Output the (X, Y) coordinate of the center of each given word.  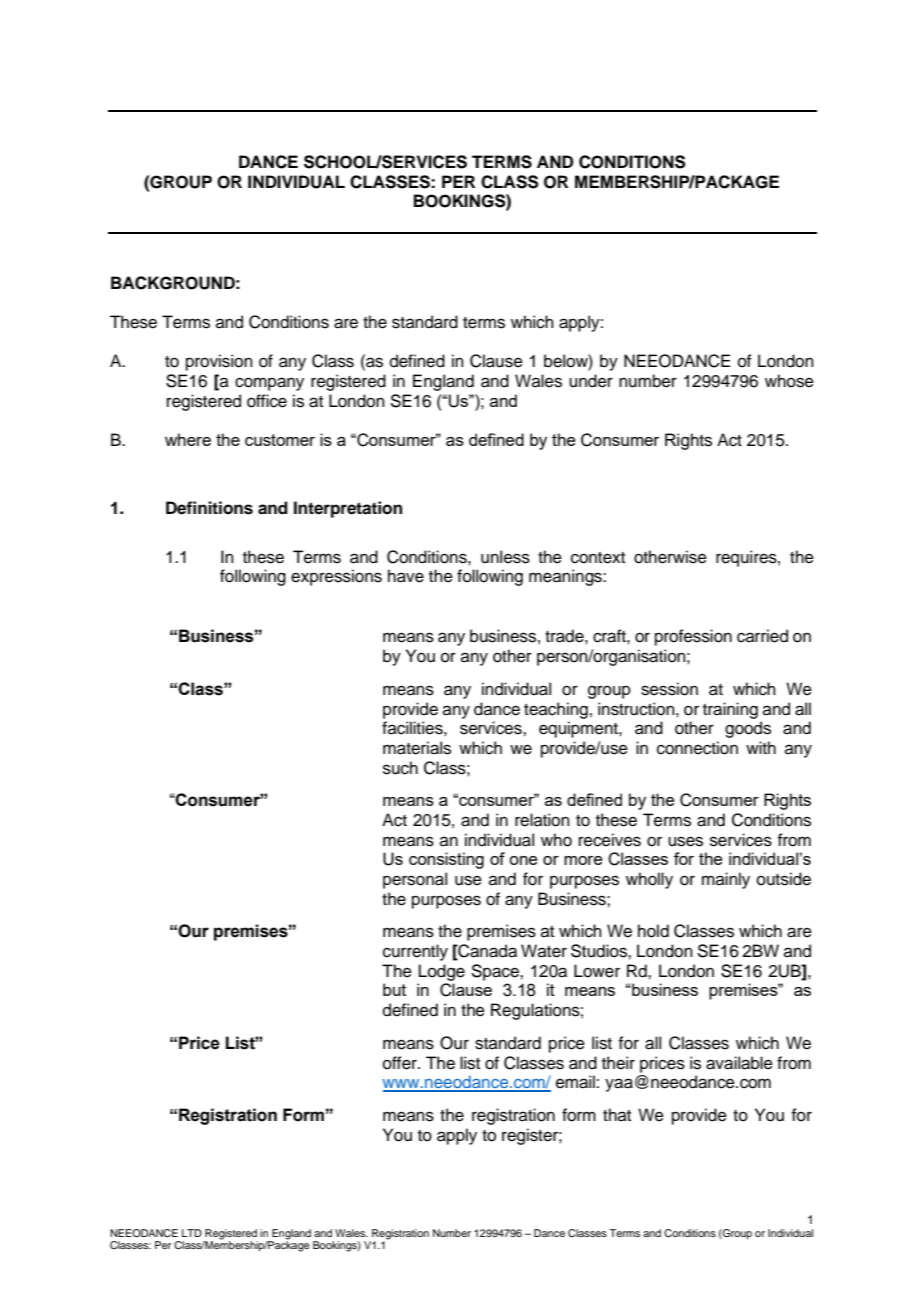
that (617, 1114)
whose (789, 381)
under (591, 381)
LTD (192, 1233)
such (400, 768)
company (269, 384)
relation (542, 820)
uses (685, 841)
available (739, 1063)
